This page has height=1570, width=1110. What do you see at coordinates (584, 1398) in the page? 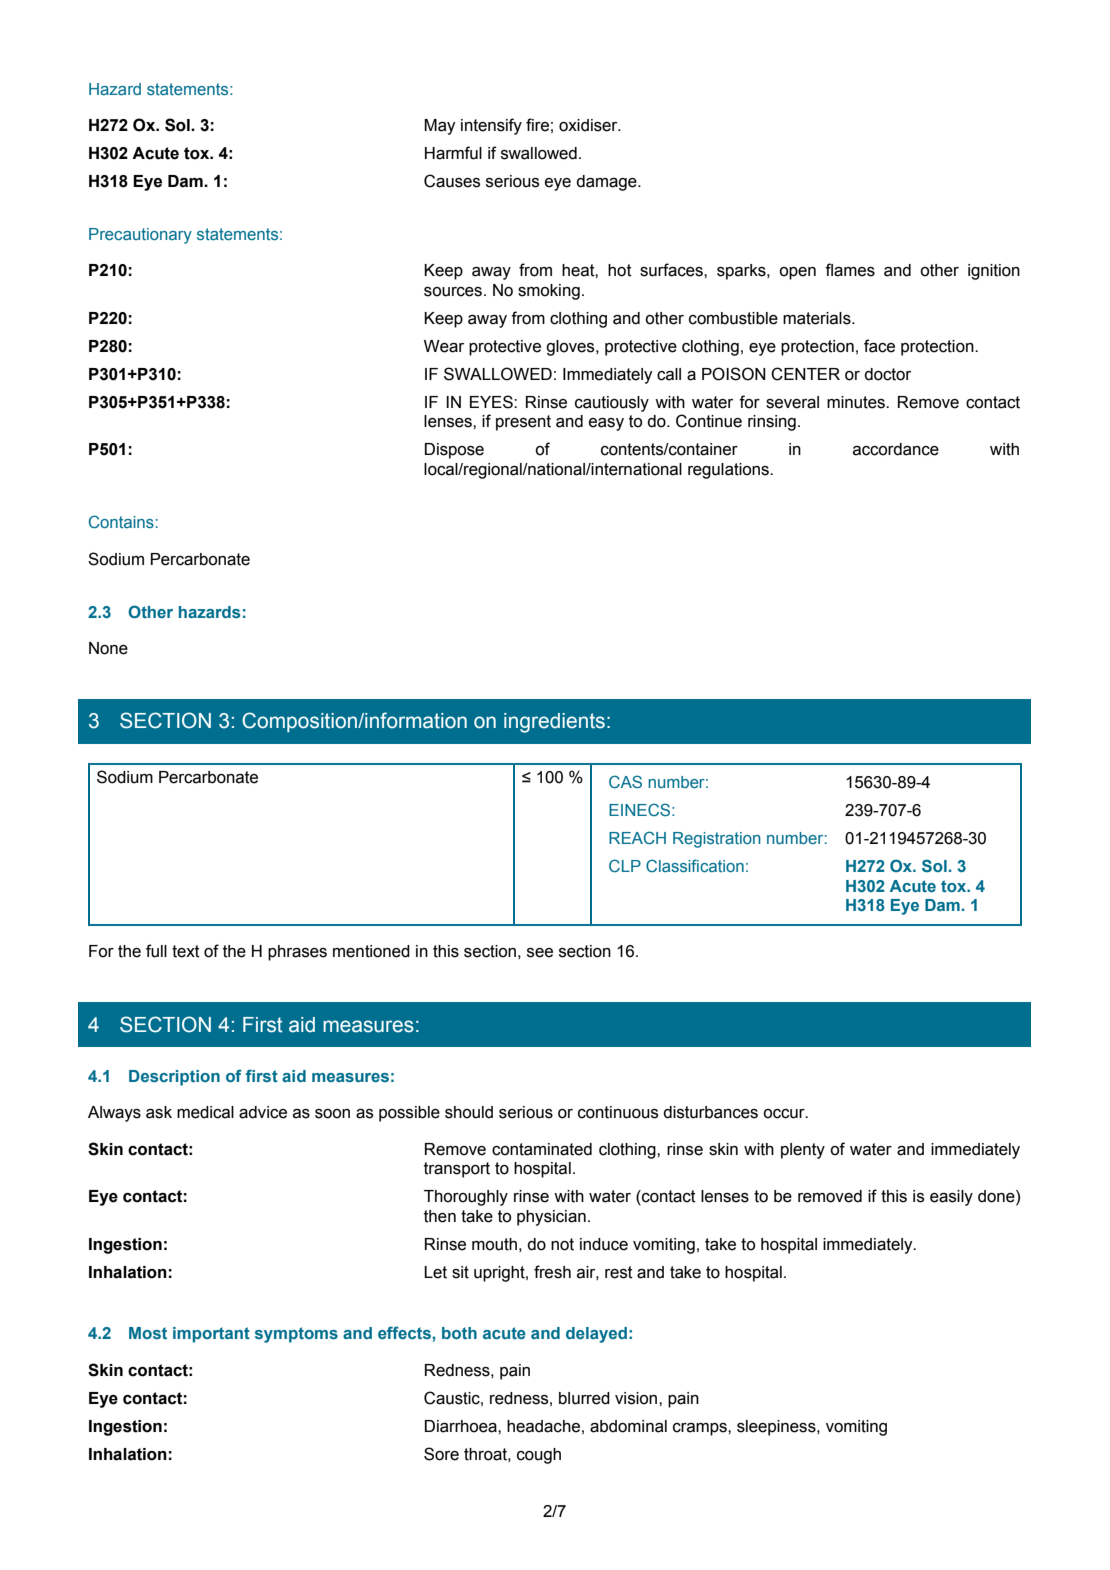
I see `blurred` at bounding box center [584, 1398].
